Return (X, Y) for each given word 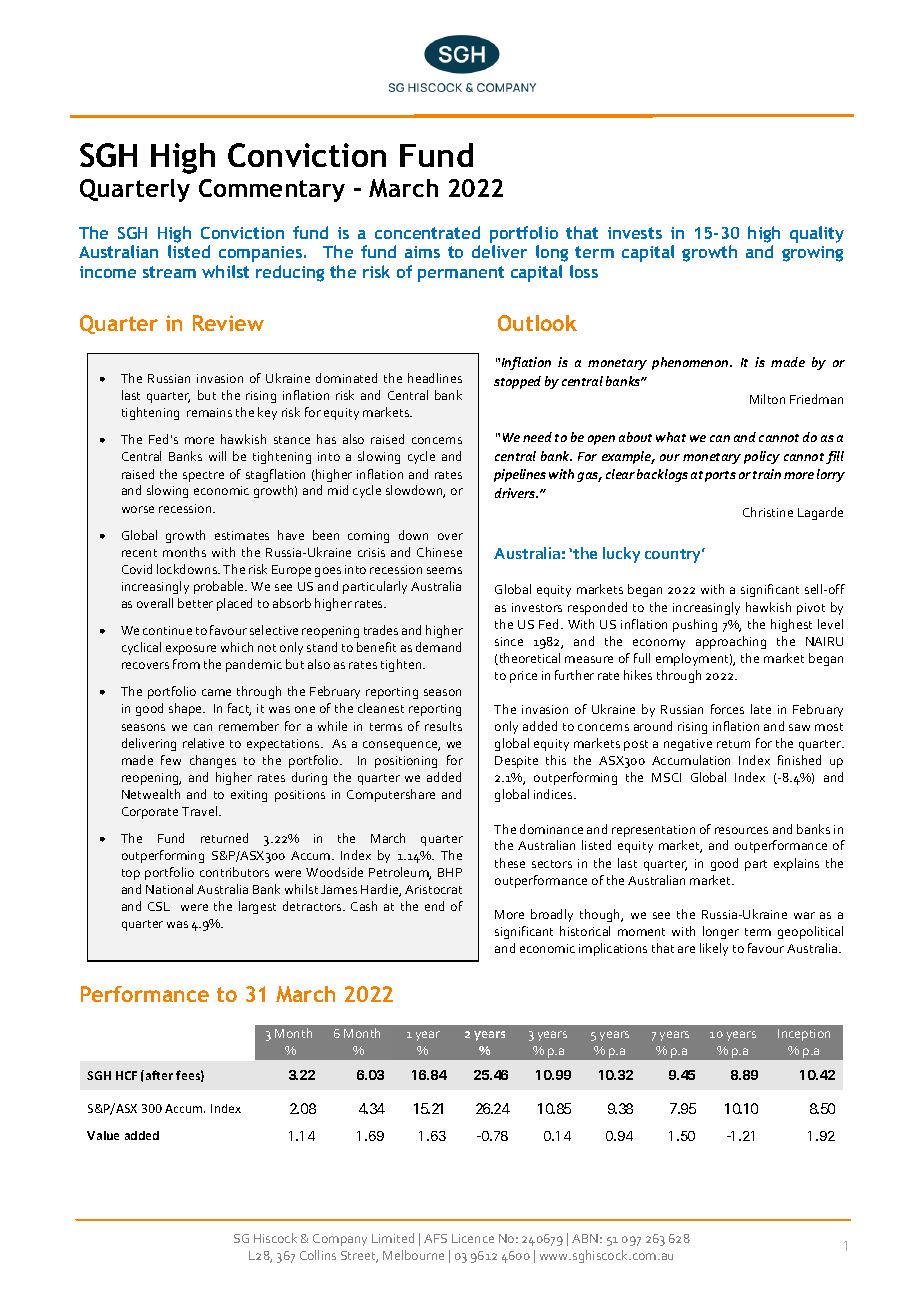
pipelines (520, 475)
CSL (159, 906)
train (767, 474)
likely (714, 949)
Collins (318, 1255)
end (434, 906)
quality (817, 234)
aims (422, 252)
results (443, 726)
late (761, 709)
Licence (473, 1238)
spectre (203, 476)
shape (187, 709)
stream (169, 272)
